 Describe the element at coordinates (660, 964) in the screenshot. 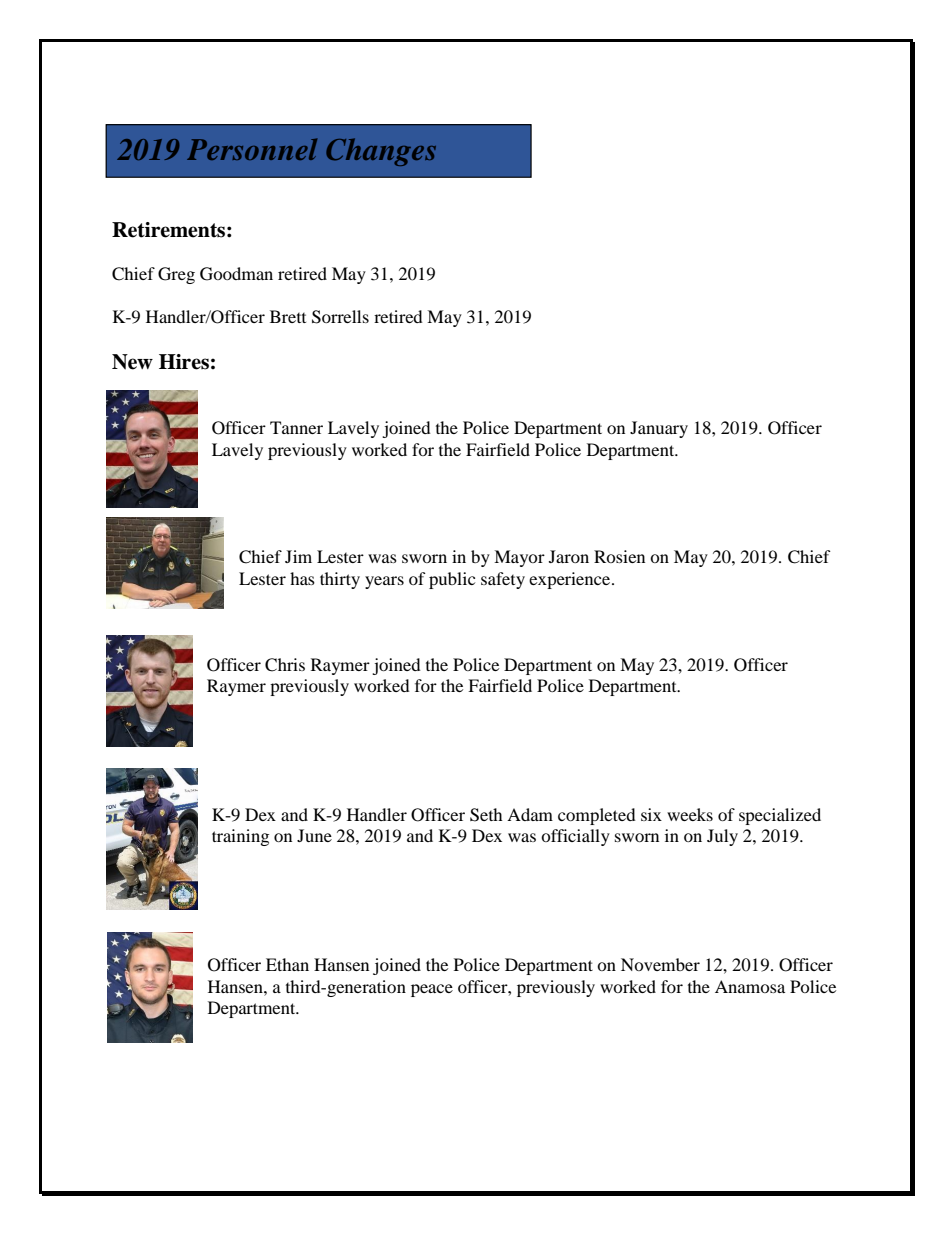

I see `November` at that location.
